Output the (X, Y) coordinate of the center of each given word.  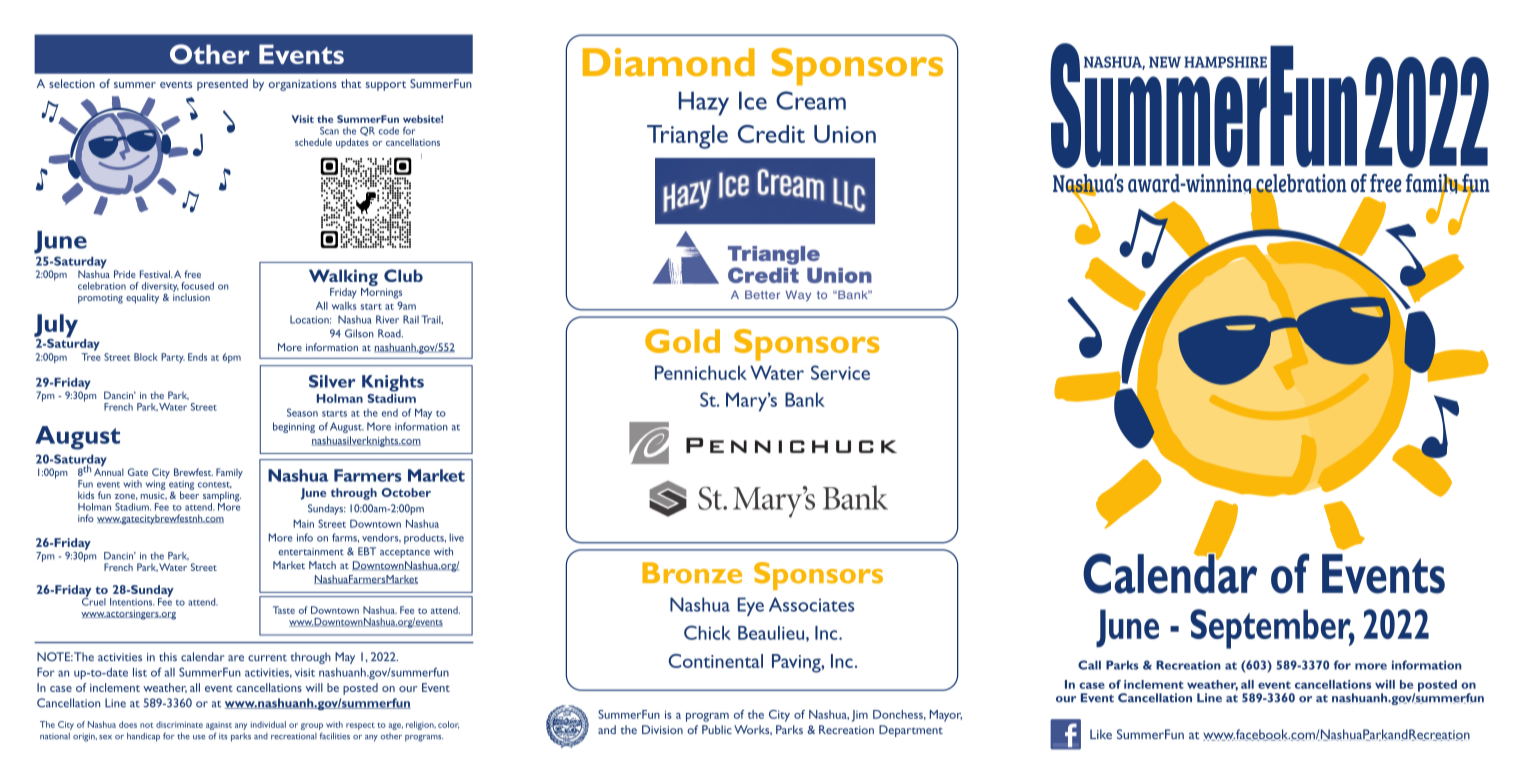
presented (222, 85)
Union (845, 134)
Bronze (692, 573)
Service (840, 372)
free (192, 274)
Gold (682, 341)
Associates (811, 604)
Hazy (704, 103)
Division (662, 729)
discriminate (179, 724)
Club (403, 275)
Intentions (132, 602)
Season (302, 412)
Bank (805, 399)
